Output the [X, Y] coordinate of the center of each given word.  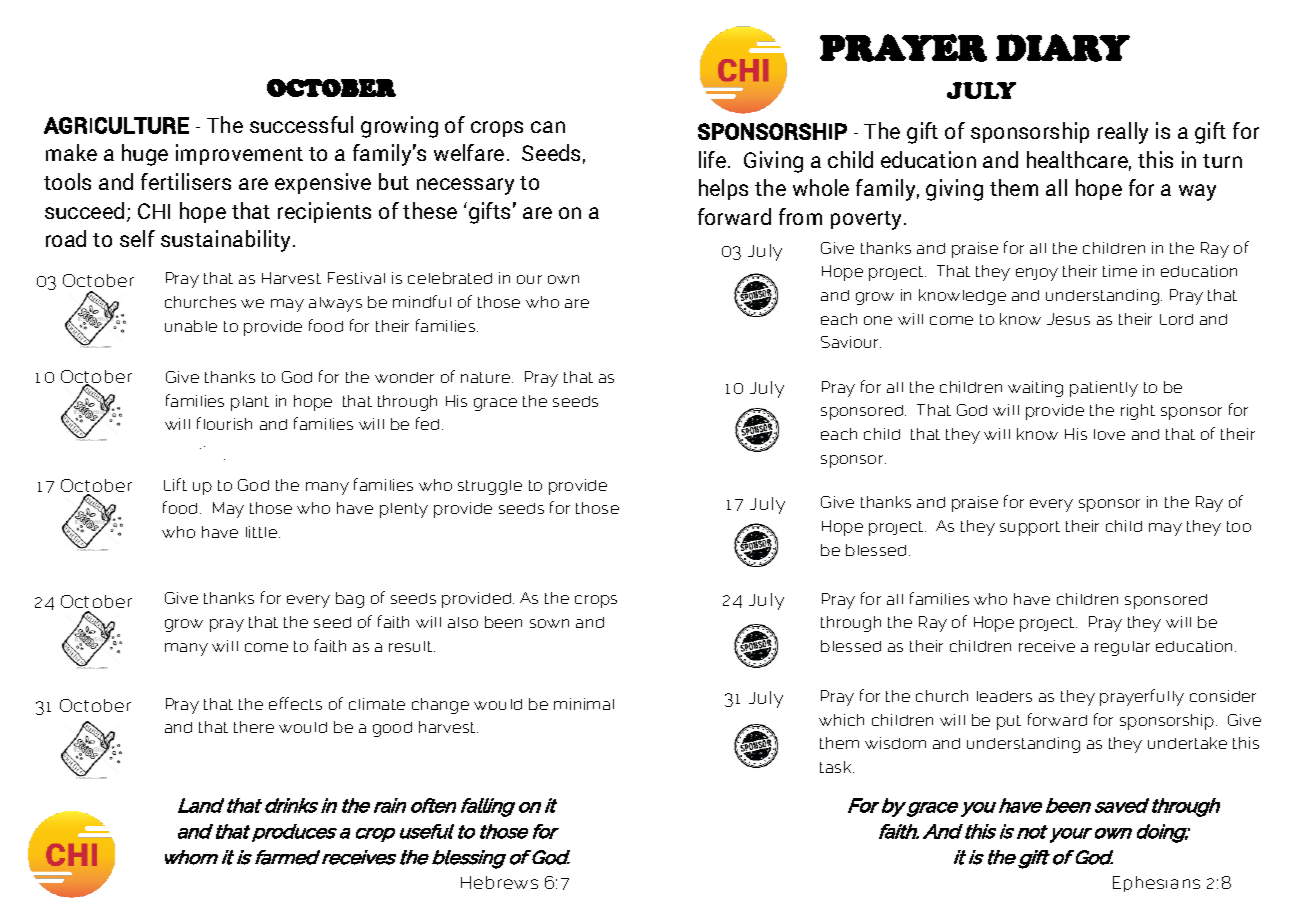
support [1030, 528]
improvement [239, 154]
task [837, 767]
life [714, 159]
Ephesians [1156, 884]
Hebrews [499, 882]
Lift [175, 484]
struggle [490, 487]
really [1123, 133]
